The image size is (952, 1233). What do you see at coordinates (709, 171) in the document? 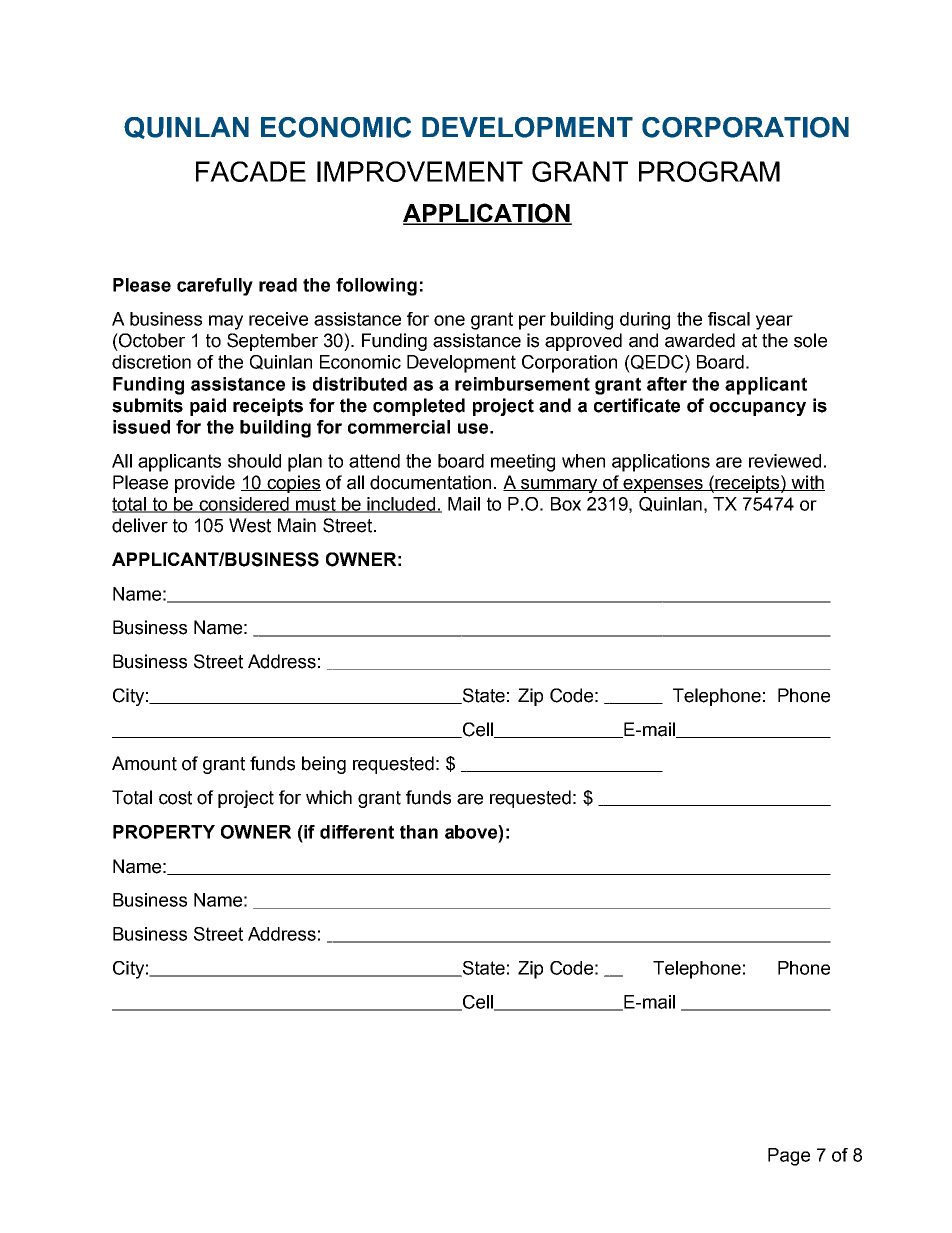
I see `PROGRAM` at bounding box center [709, 171].
